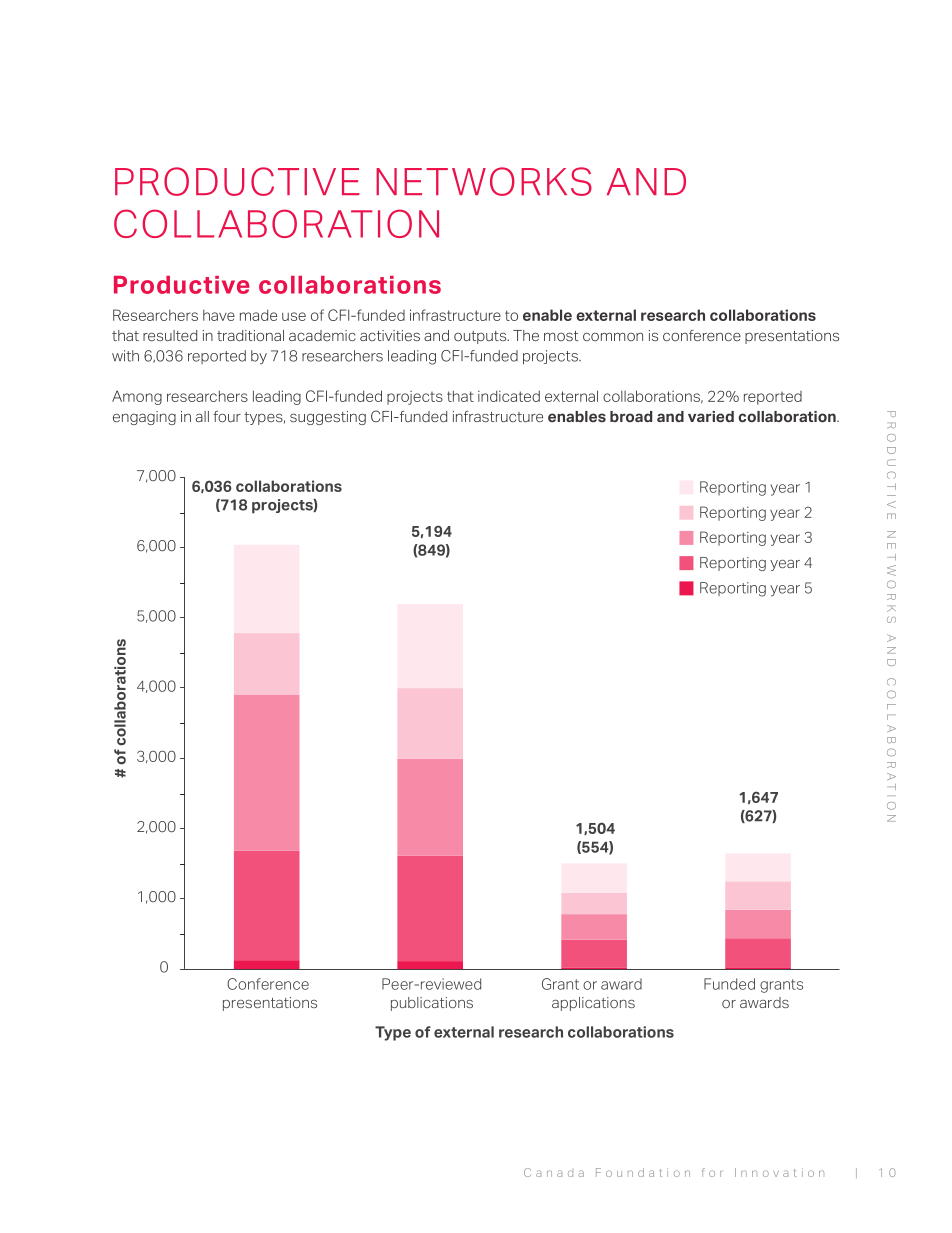 The height and width of the screenshot is (1233, 952). What do you see at coordinates (561, 336) in the screenshot?
I see `most` at bounding box center [561, 336].
